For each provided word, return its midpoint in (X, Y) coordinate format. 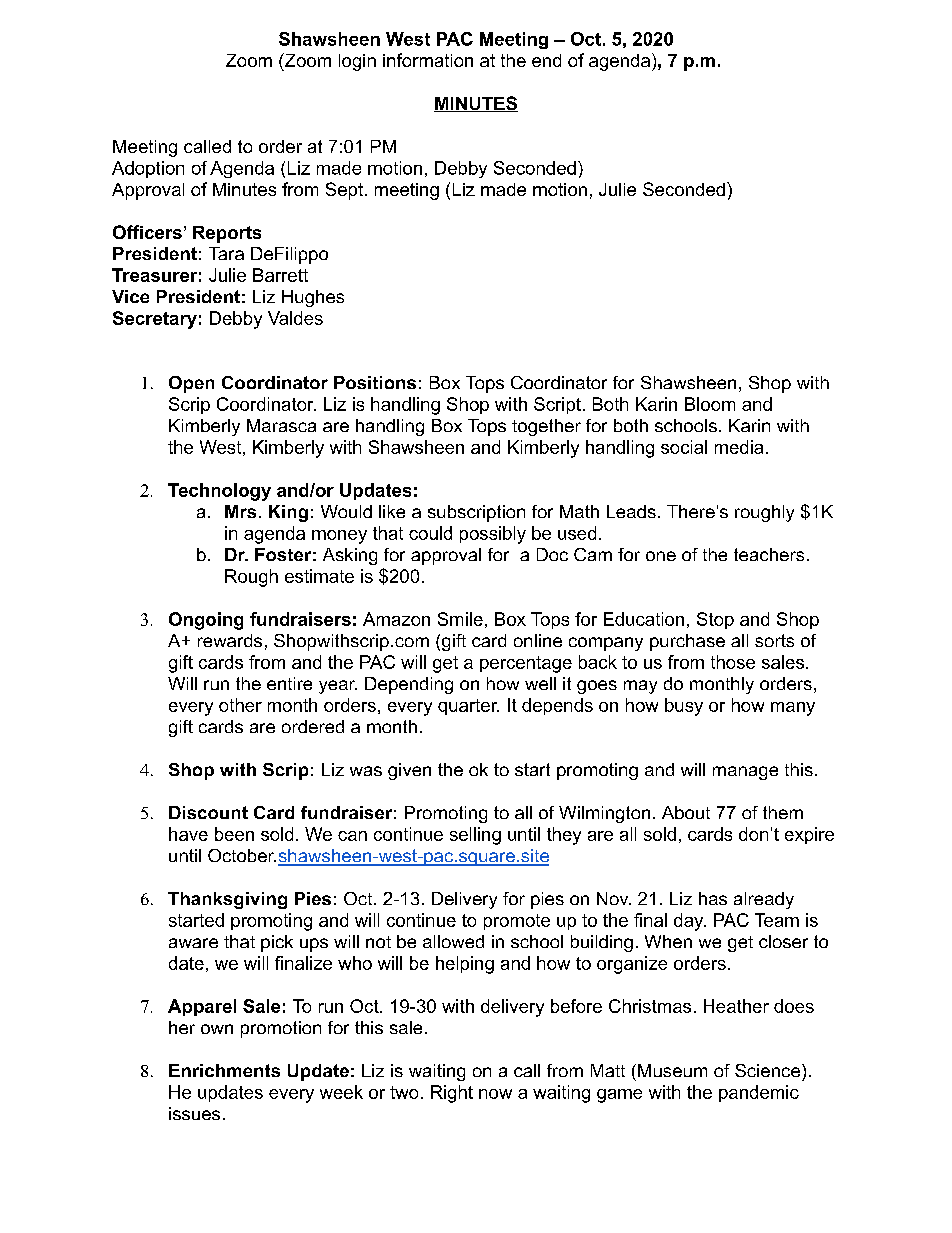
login (357, 62)
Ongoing (206, 621)
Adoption (148, 169)
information (428, 60)
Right (452, 1094)
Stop (715, 620)
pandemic (759, 1093)
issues (194, 1113)
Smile (460, 619)
